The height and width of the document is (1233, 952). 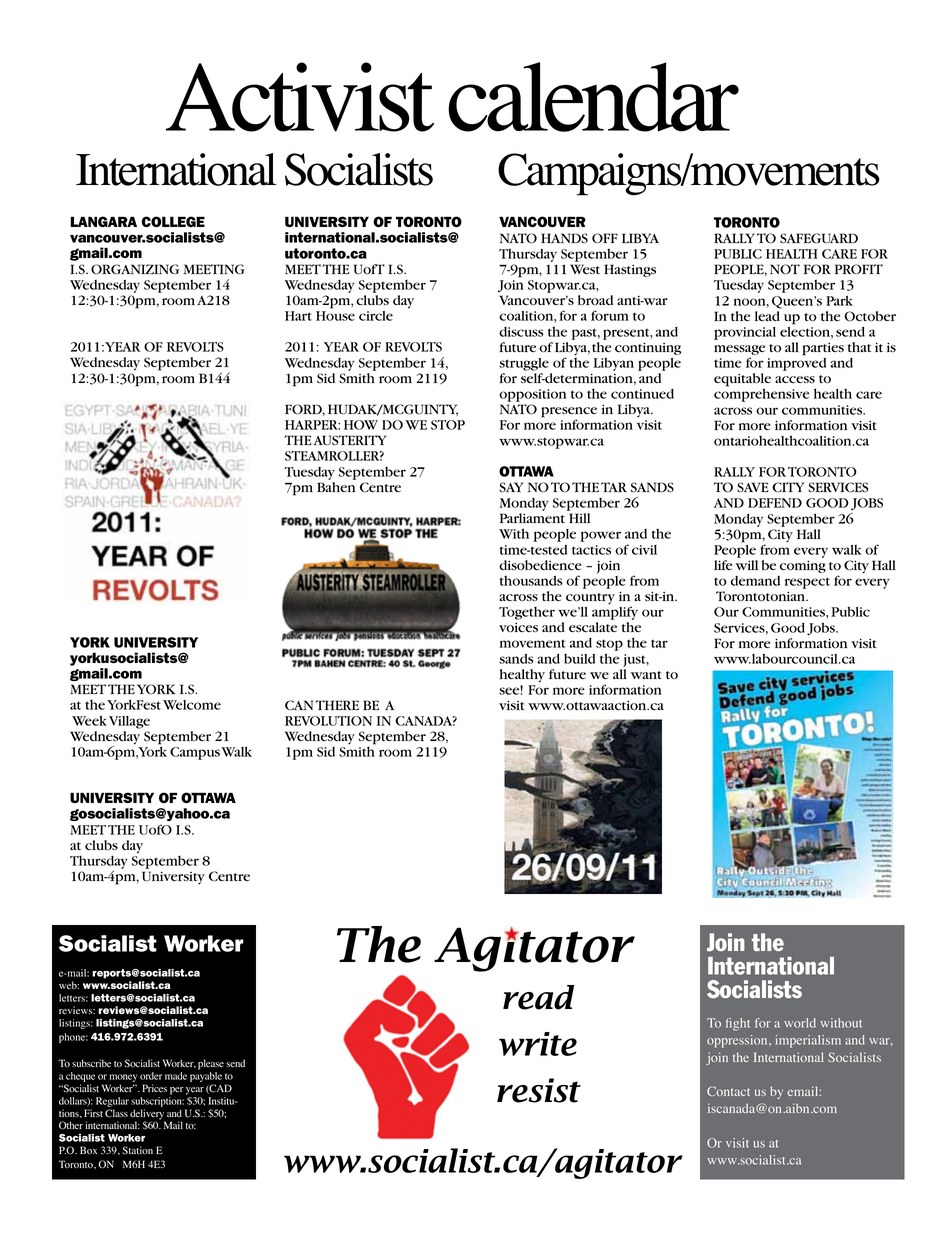 What do you see at coordinates (300, 97) in the document?
I see `Activist` at bounding box center [300, 97].
